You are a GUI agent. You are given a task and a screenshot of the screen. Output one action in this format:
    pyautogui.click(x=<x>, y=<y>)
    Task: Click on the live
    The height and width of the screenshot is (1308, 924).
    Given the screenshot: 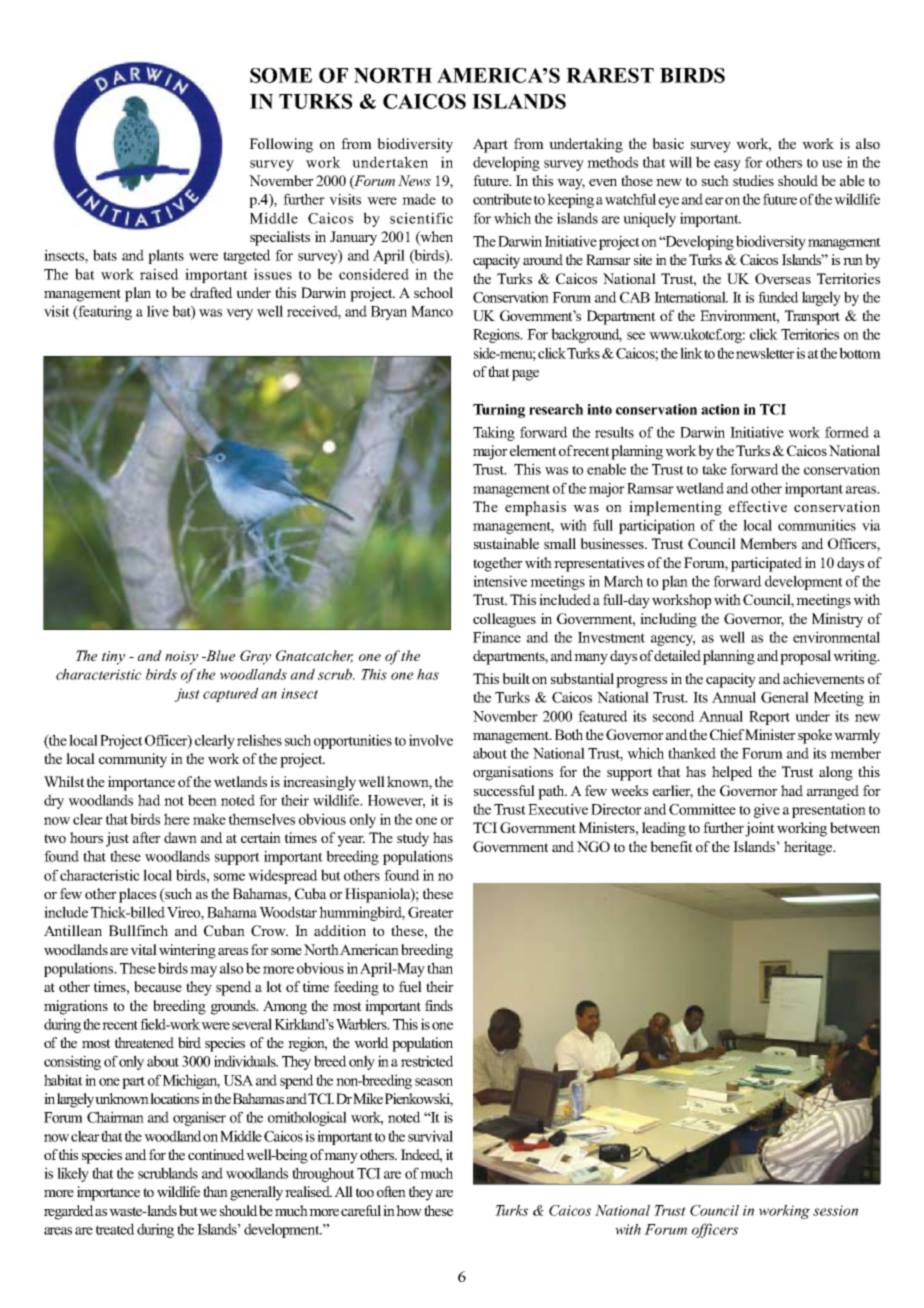 What is the action you would take?
    pyautogui.click(x=158, y=311)
